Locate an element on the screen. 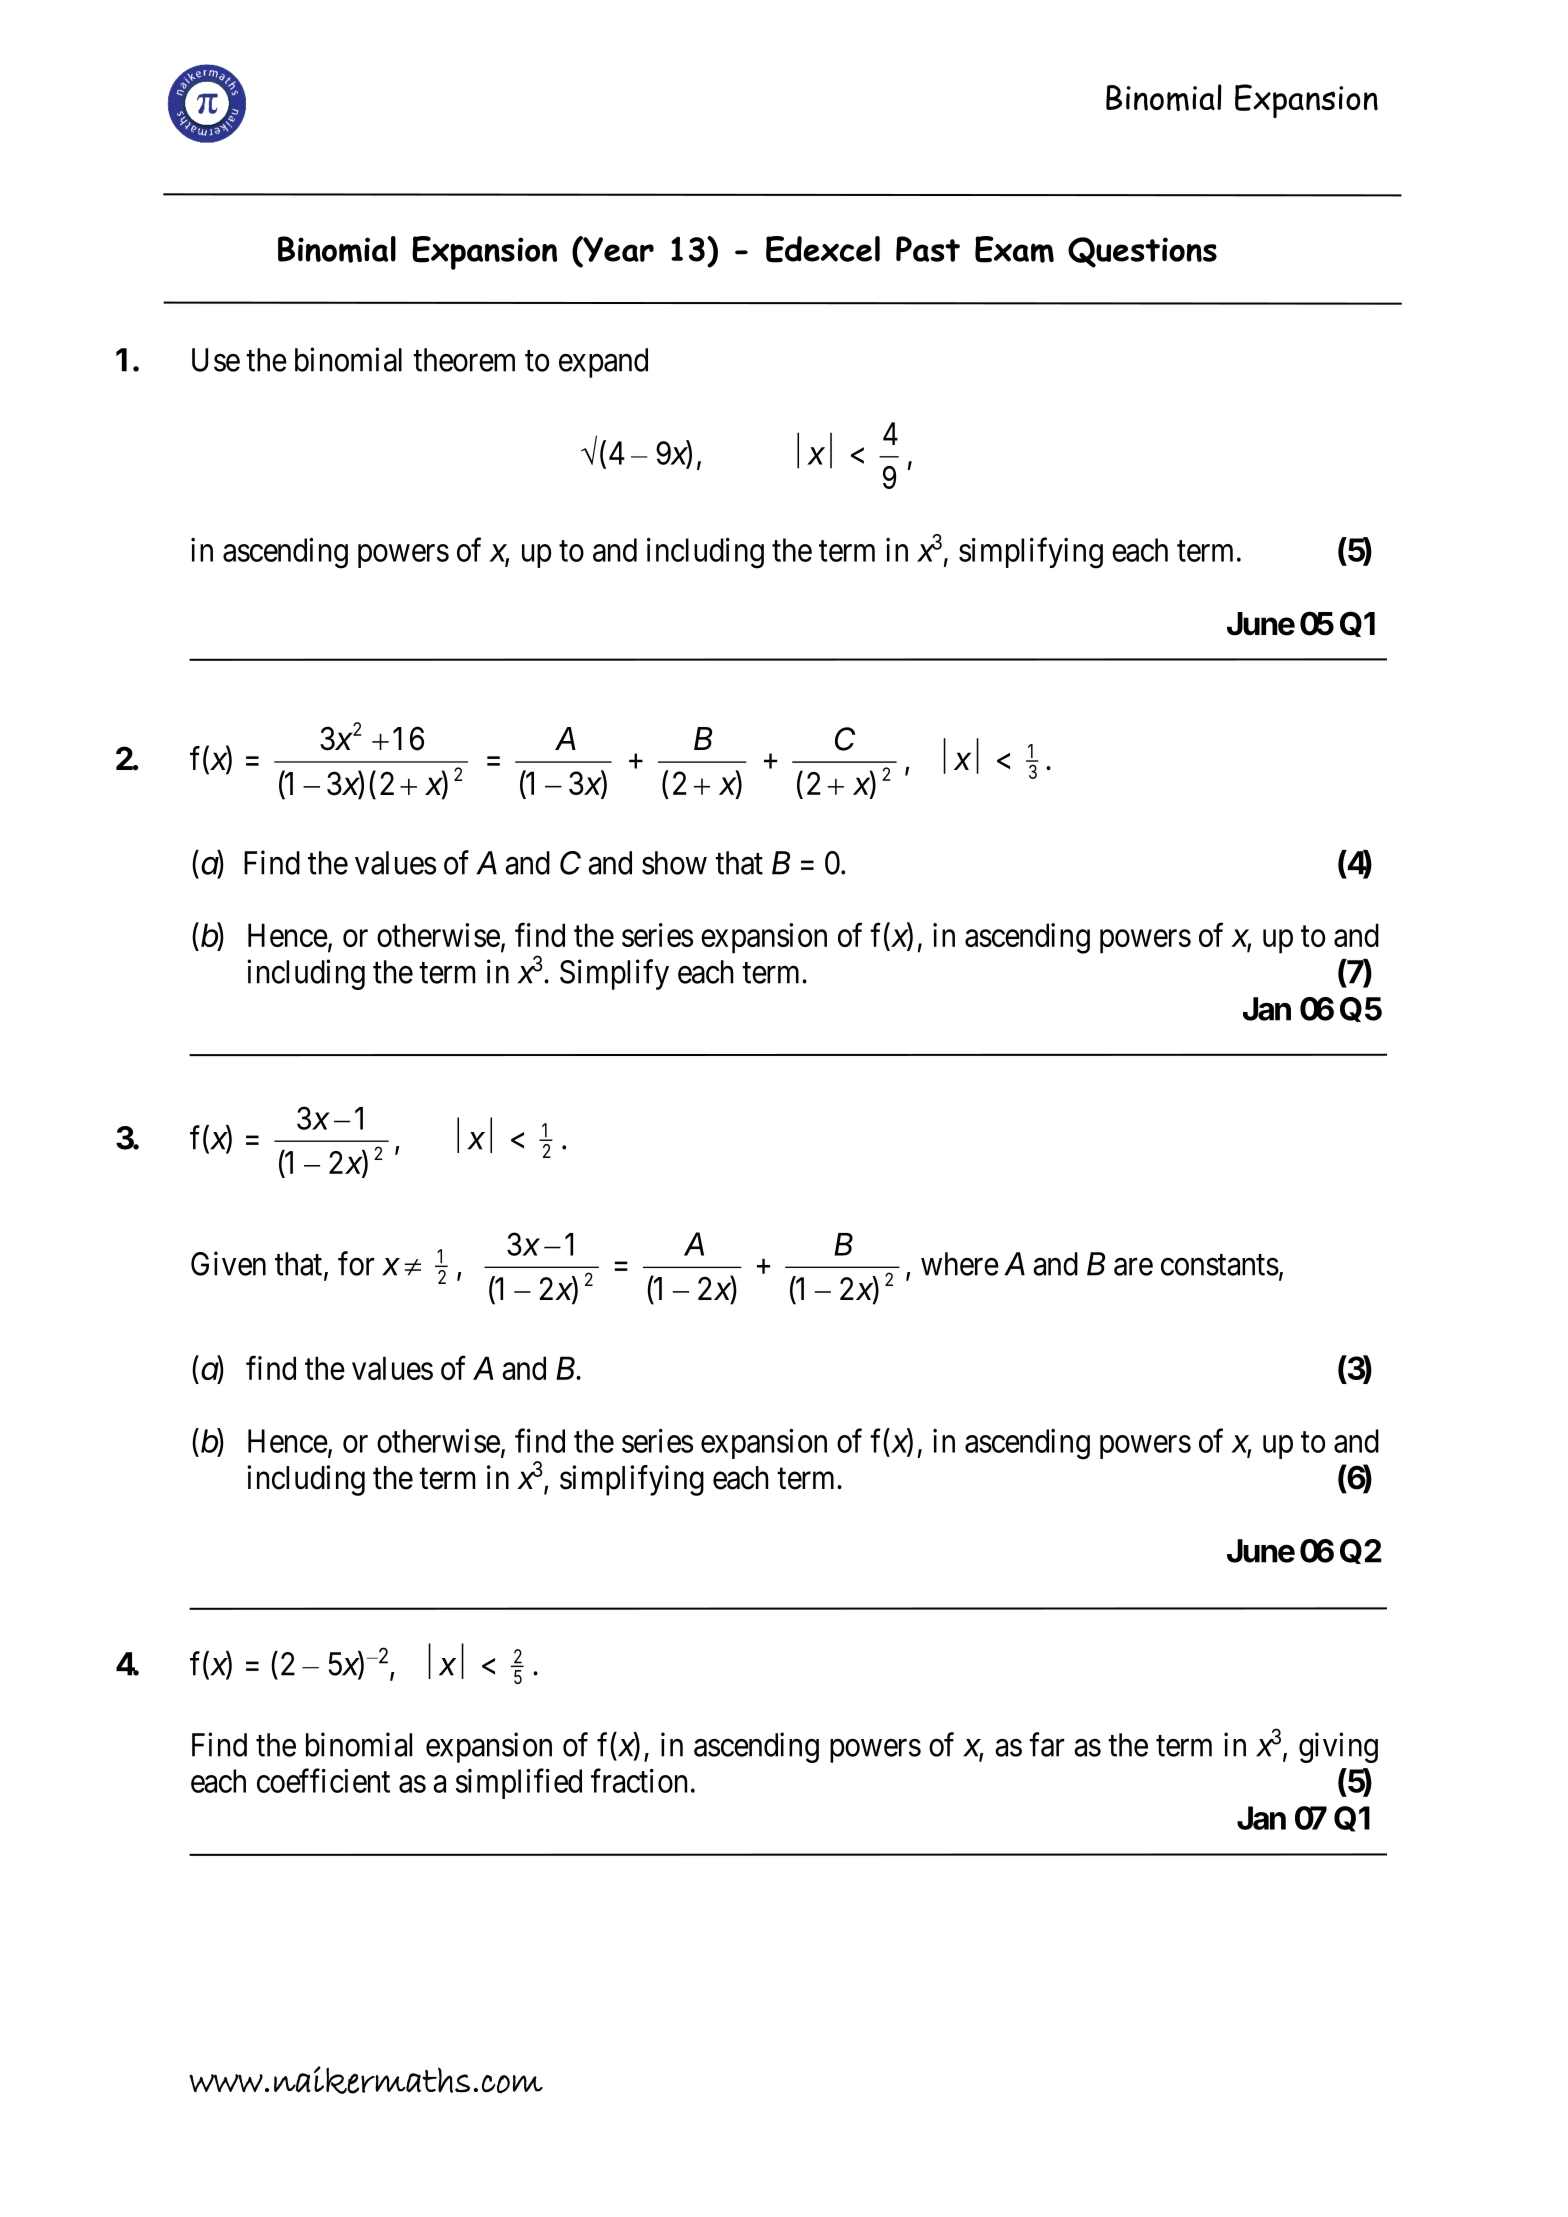  show is located at coordinates (674, 863).
